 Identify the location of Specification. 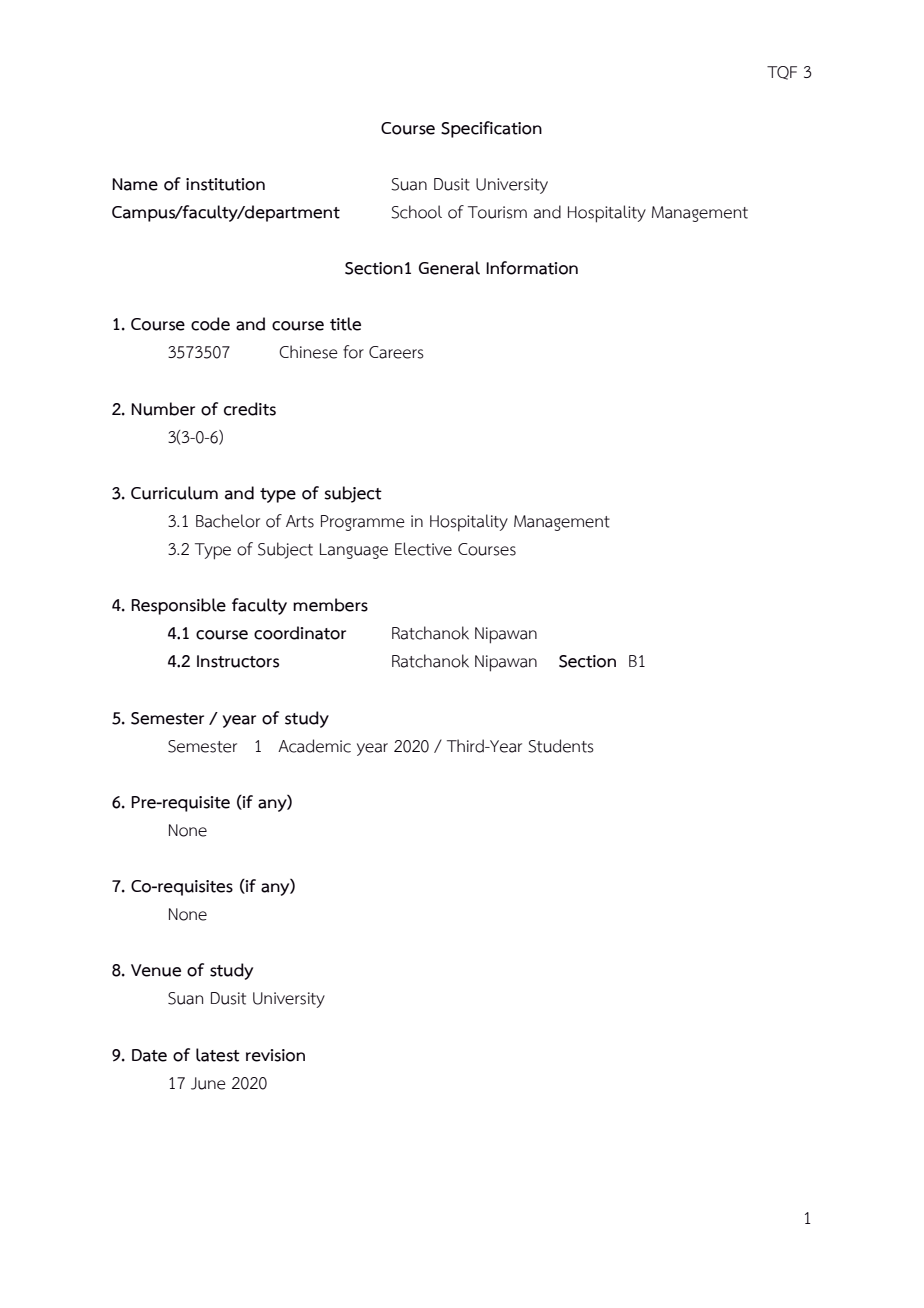
(491, 129).
